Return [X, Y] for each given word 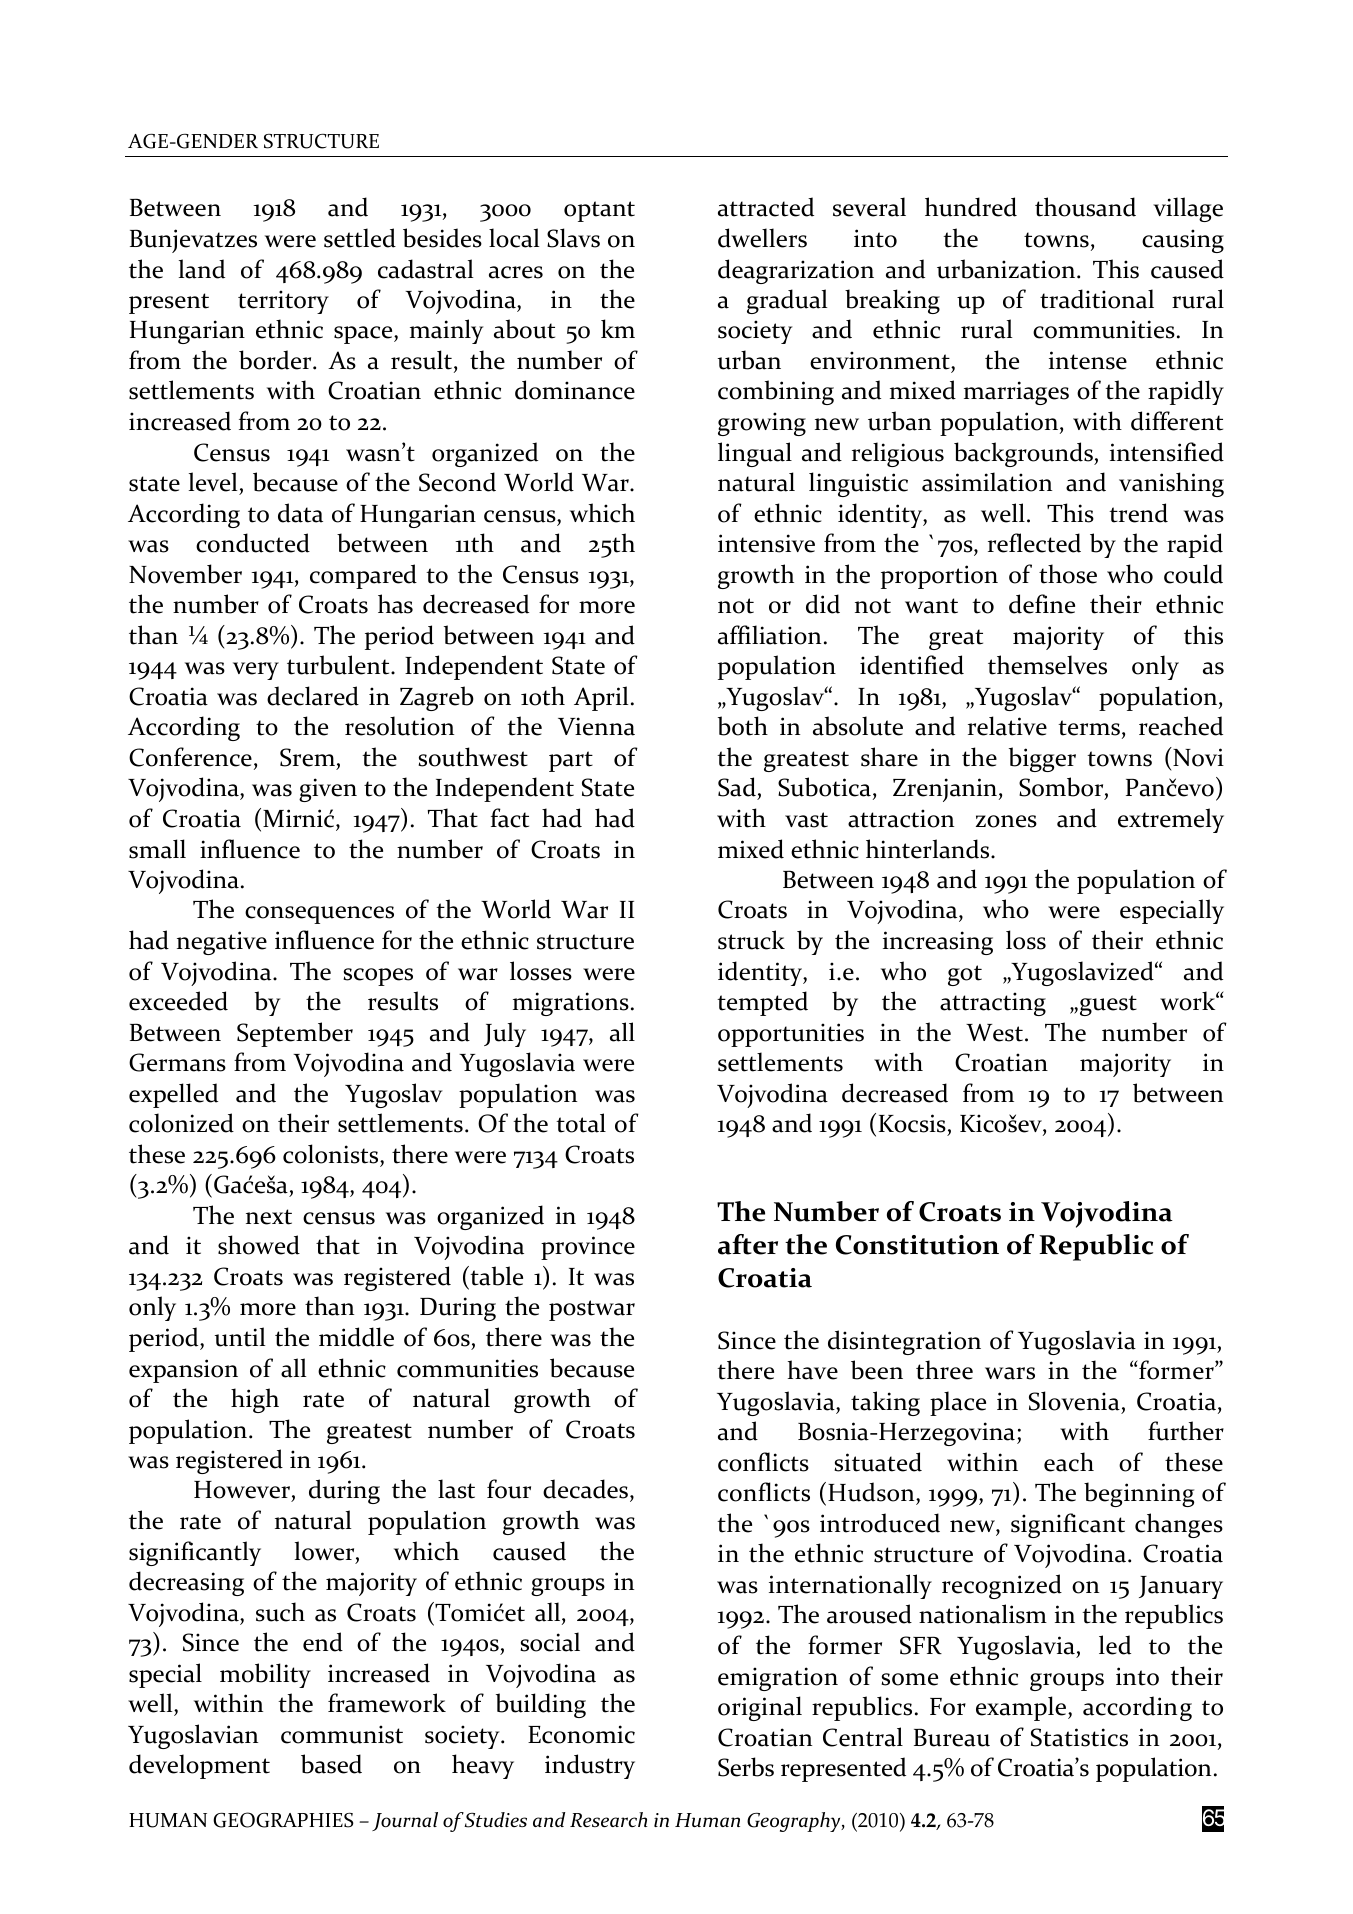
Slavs [573, 238]
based [331, 1764]
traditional [1097, 299]
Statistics [1079, 1737]
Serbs [746, 1767]
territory [283, 302]
